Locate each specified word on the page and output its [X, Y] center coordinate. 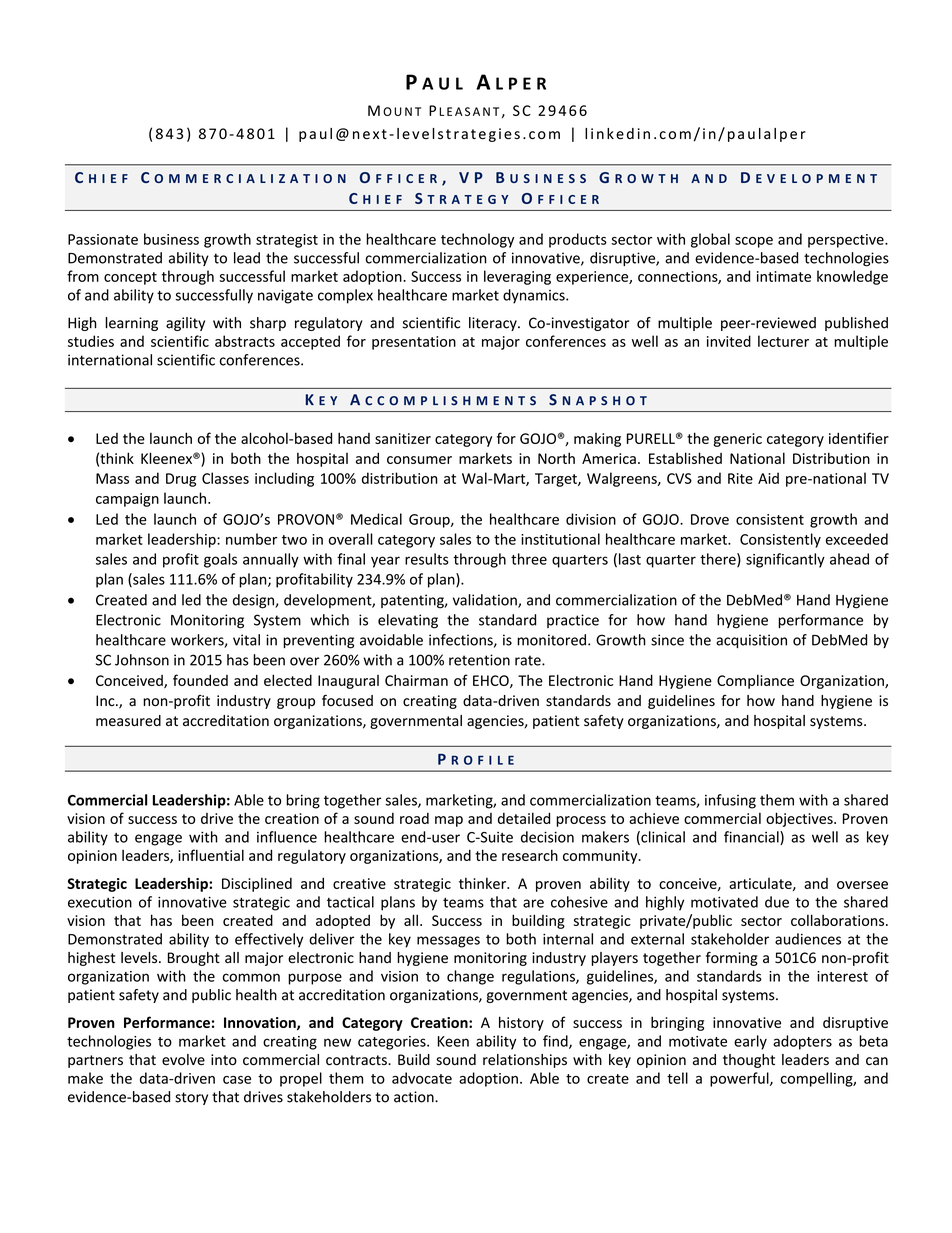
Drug [181, 480]
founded [200, 680]
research [530, 855]
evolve [183, 1060]
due [777, 902]
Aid [768, 478]
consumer [419, 460]
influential [211, 855]
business [171, 239]
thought [749, 1061]
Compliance [755, 681]
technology [477, 240]
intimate [784, 276]
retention [479, 660]
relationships [525, 1061]
